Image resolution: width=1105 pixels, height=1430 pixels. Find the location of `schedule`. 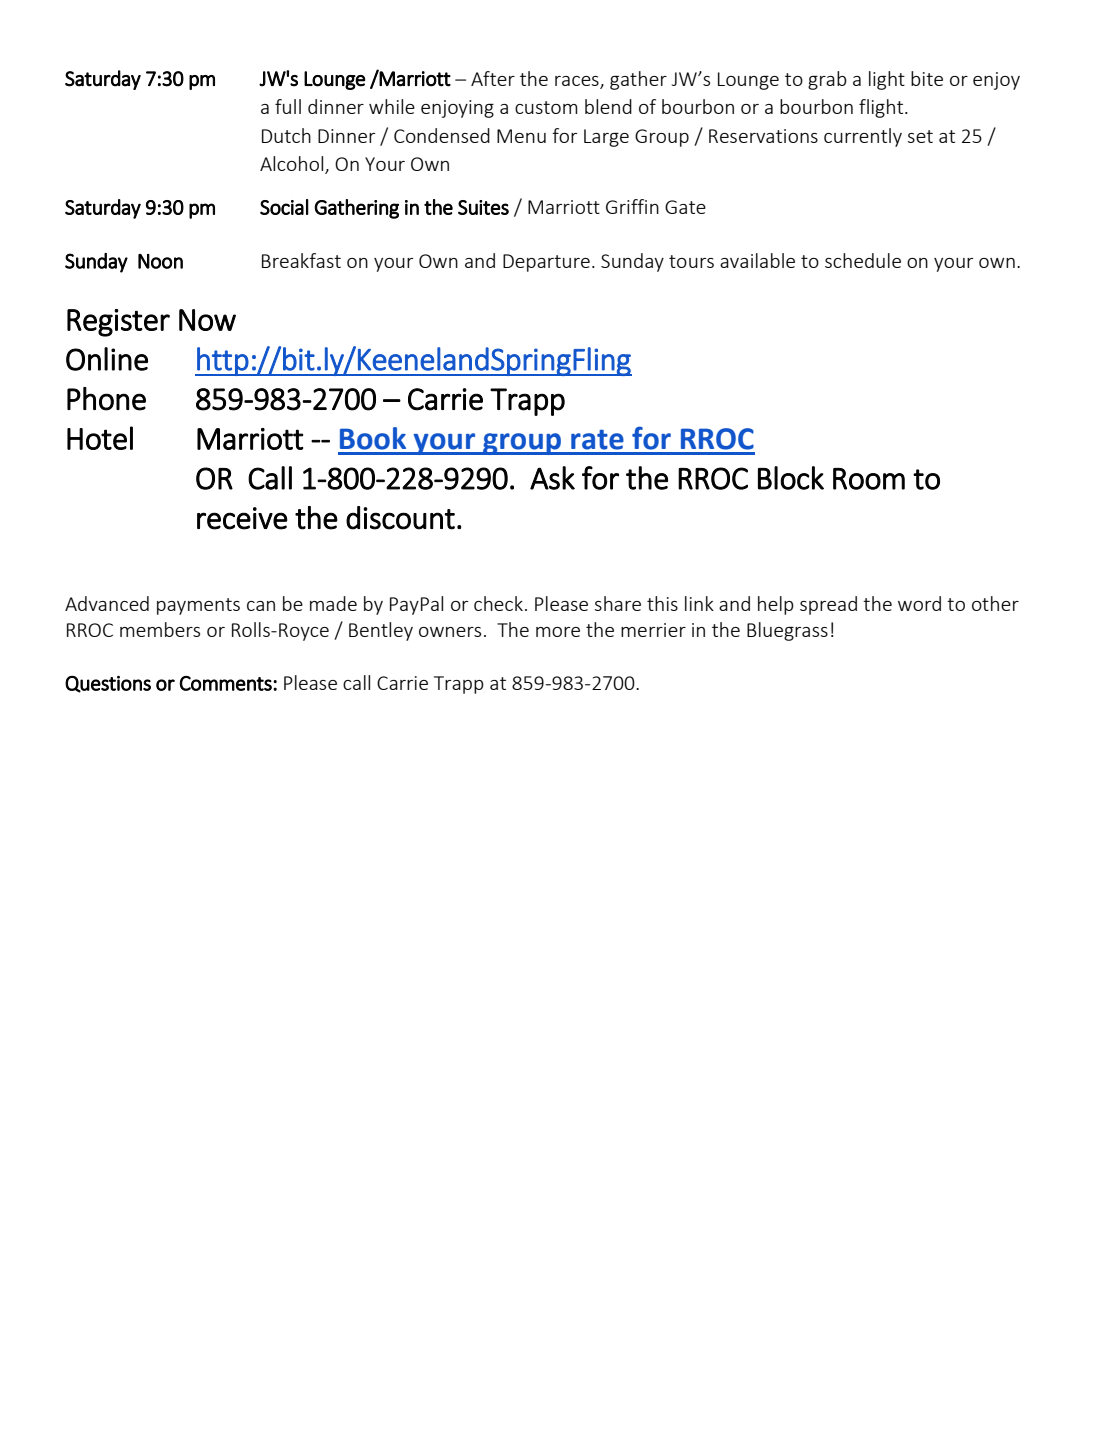

schedule is located at coordinates (863, 260).
